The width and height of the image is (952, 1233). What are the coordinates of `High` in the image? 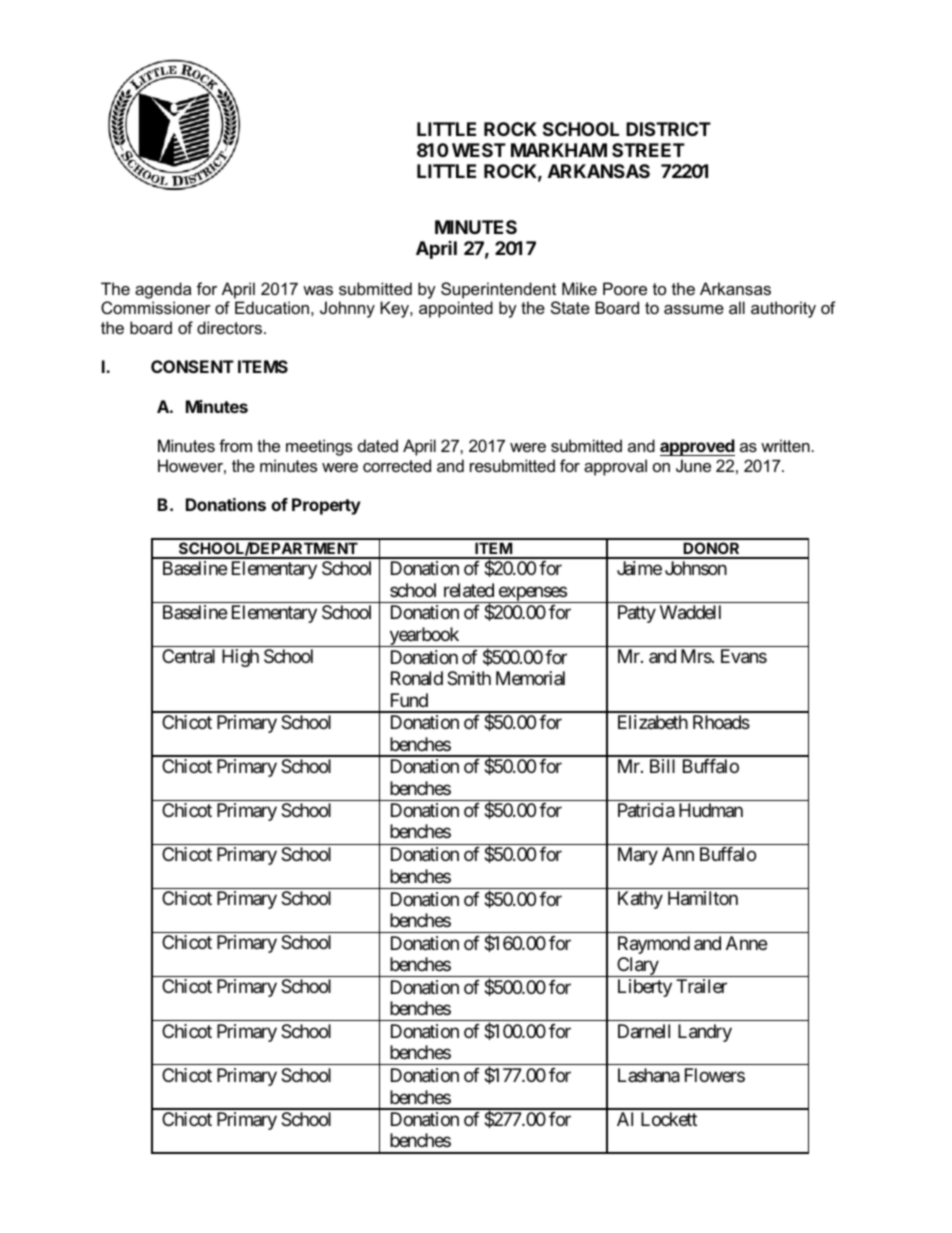 It's located at (240, 658).
